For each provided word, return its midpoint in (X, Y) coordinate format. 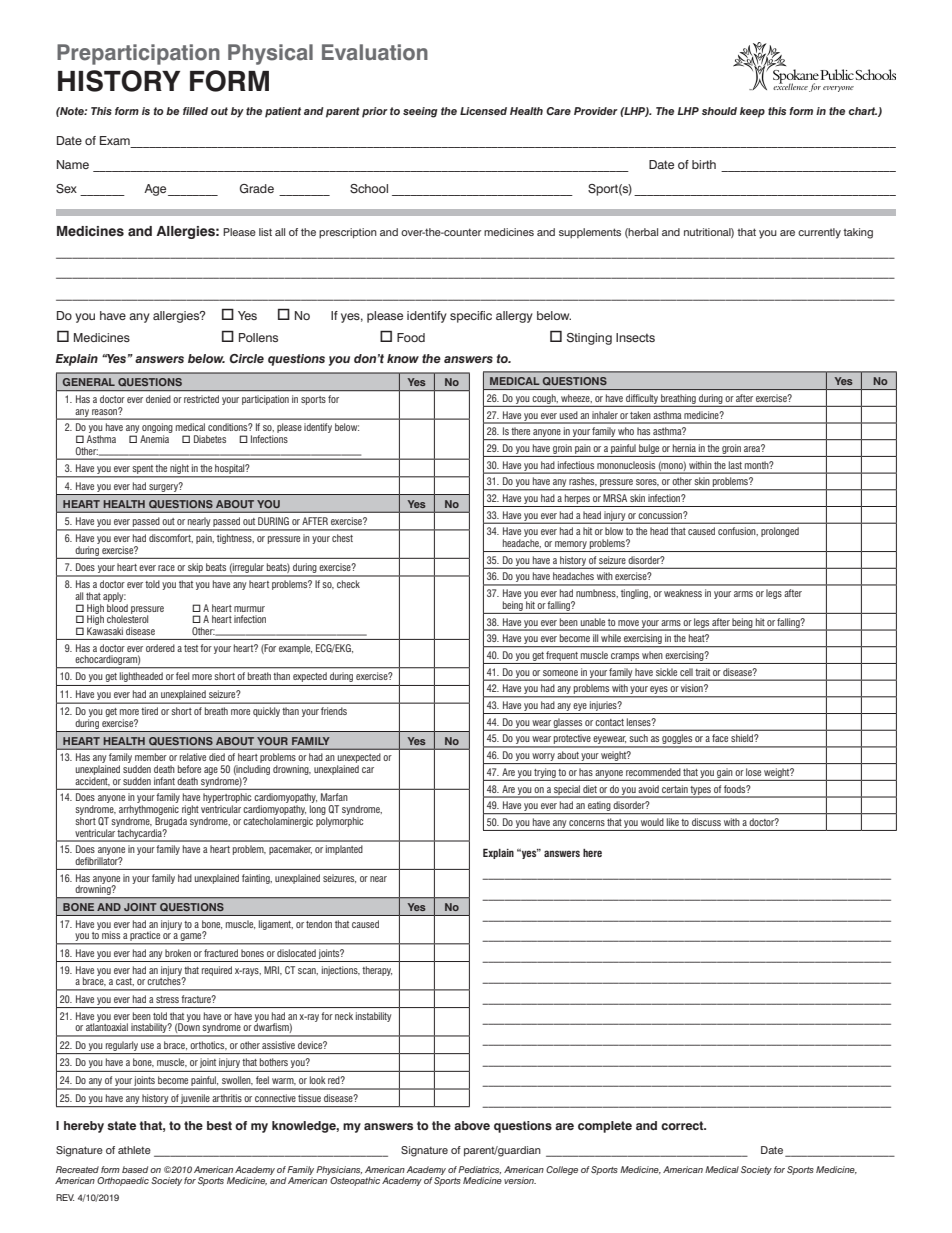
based (135, 1169)
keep (752, 112)
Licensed (483, 111)
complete (605, 1127)
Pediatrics (479, 1170)
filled (195, 111)
